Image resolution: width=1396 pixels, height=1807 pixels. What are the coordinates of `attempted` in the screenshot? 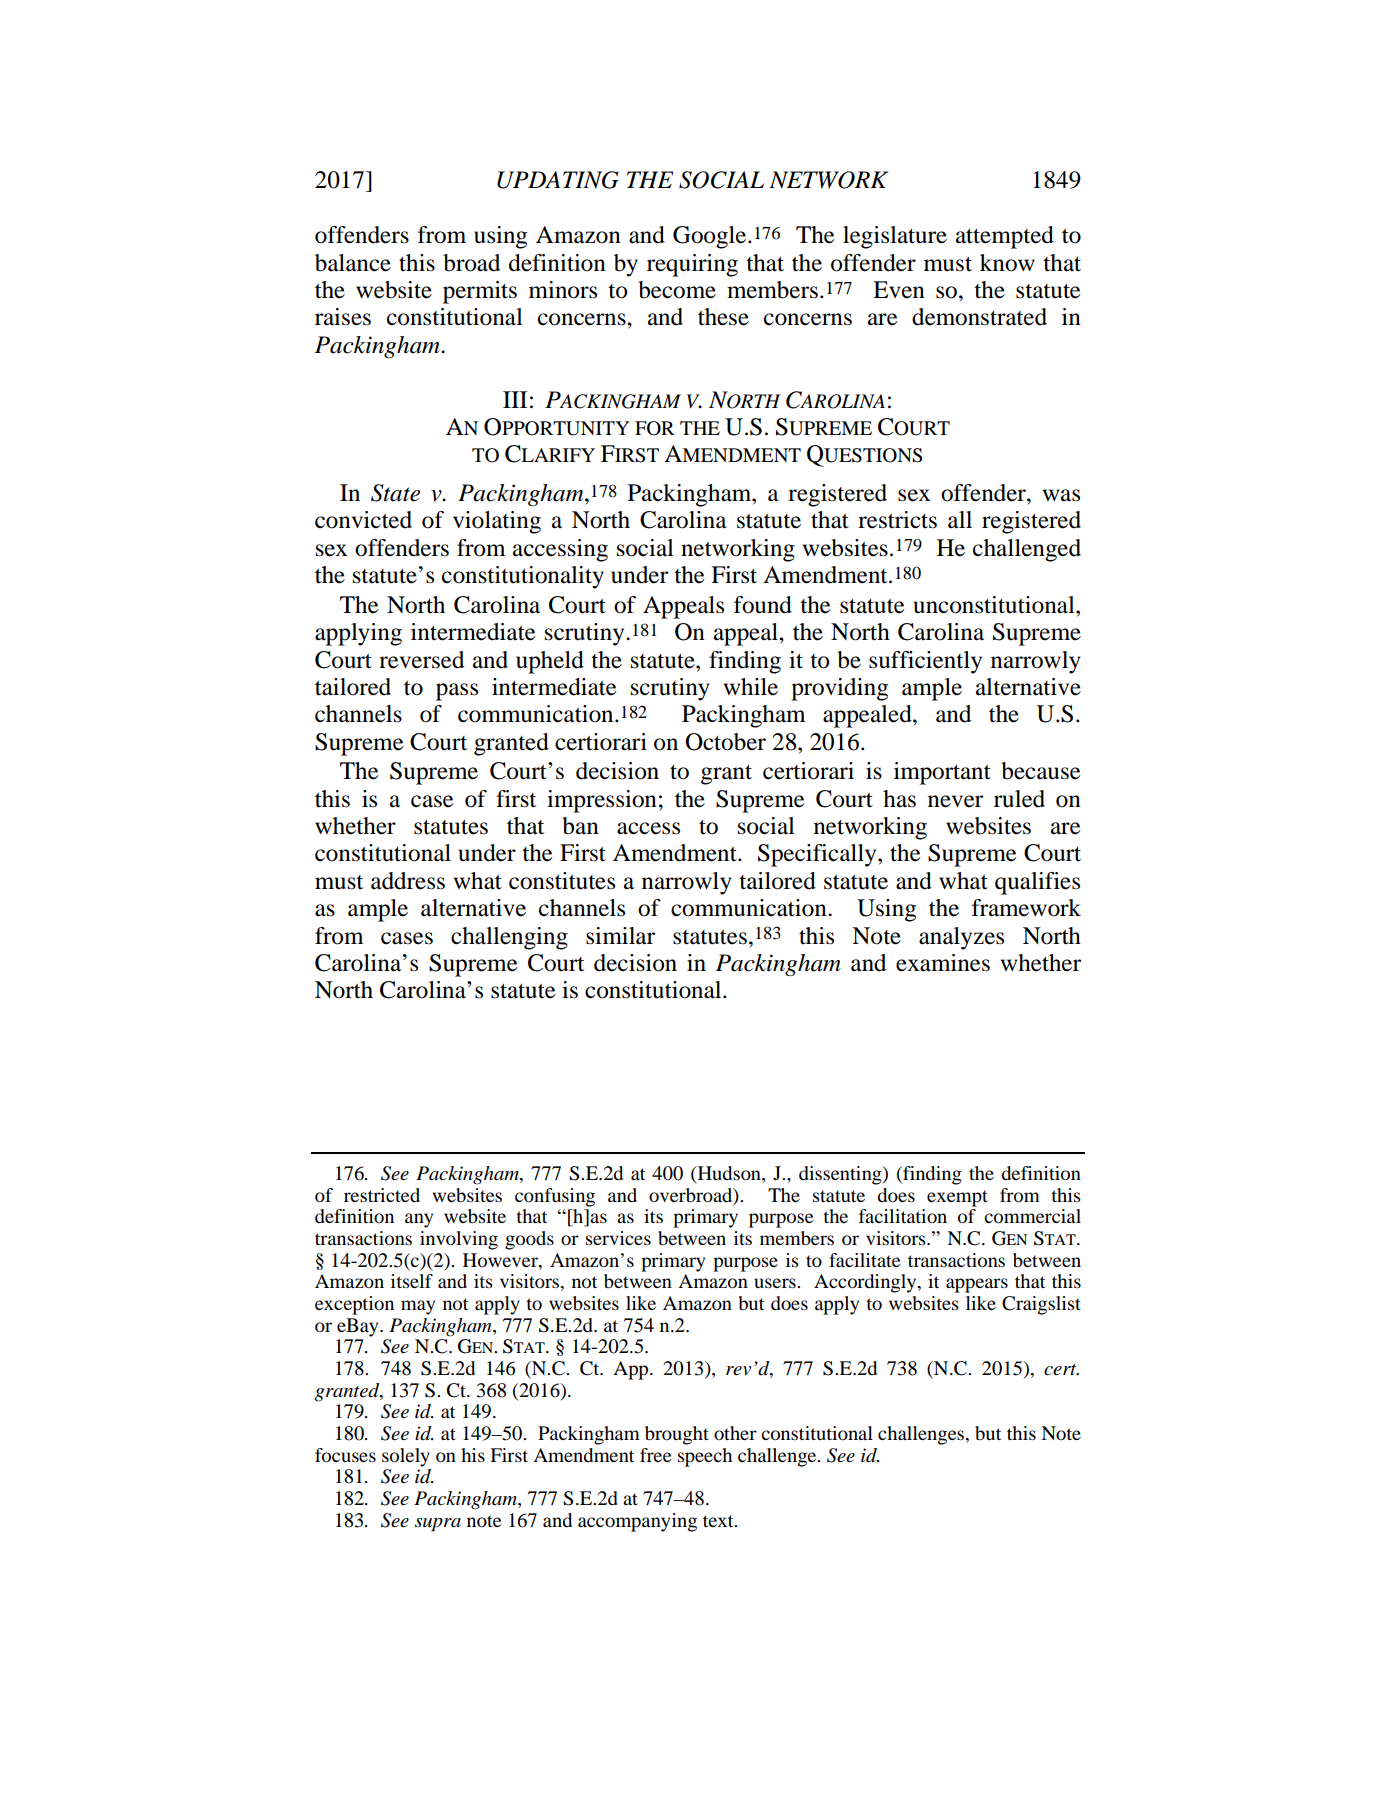 It's located at (1005, 237).
